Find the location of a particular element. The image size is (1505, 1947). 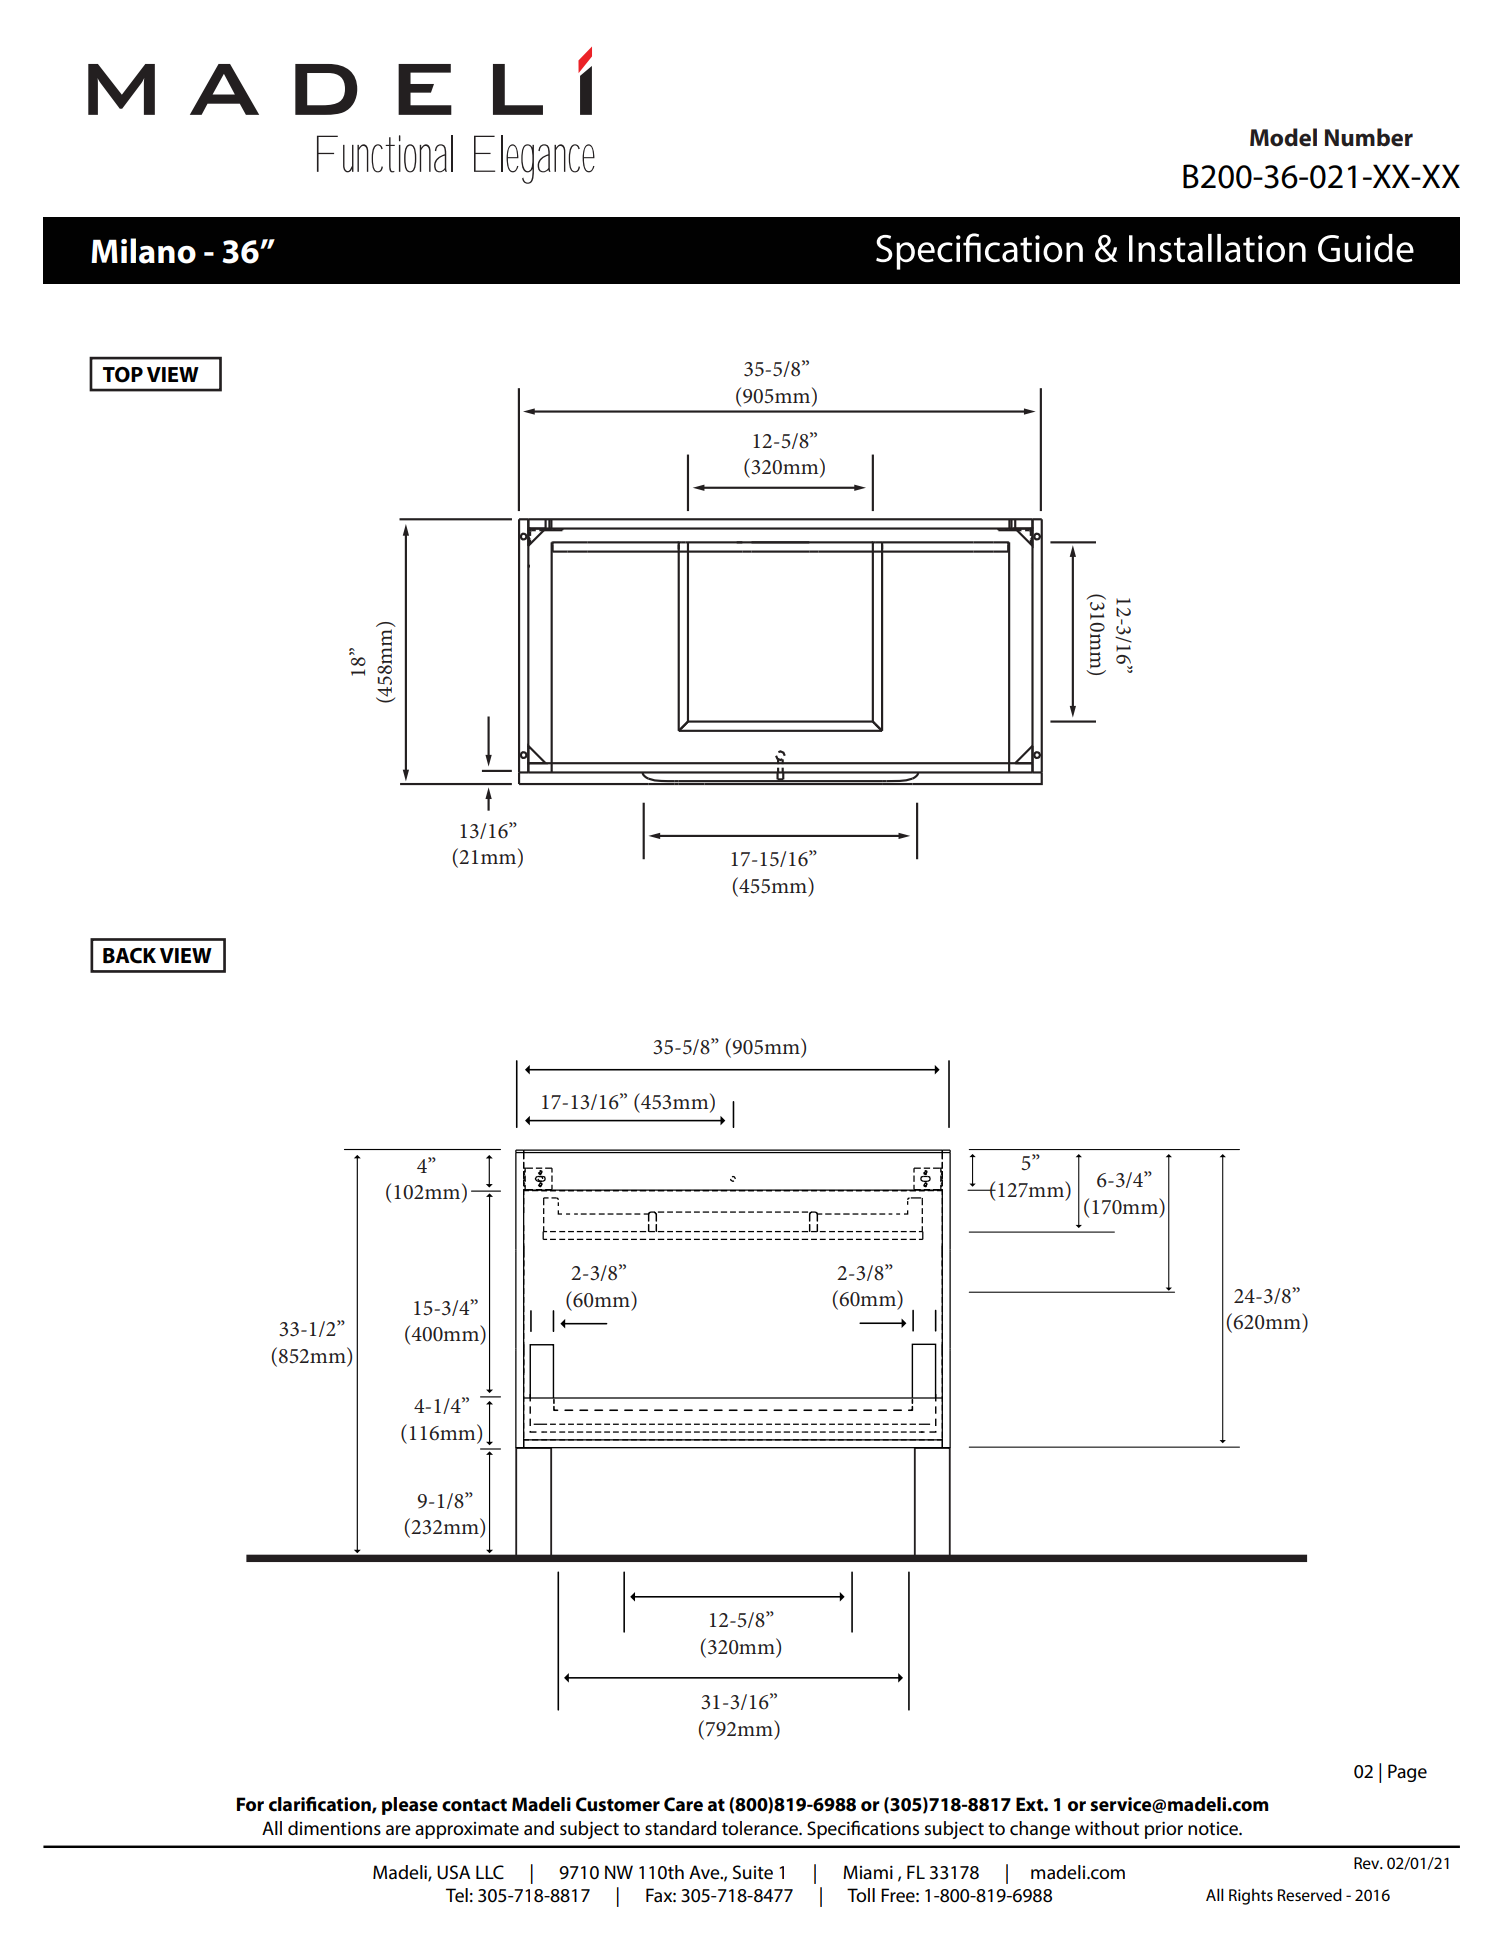

please is located at coordinates (410, 1806).
